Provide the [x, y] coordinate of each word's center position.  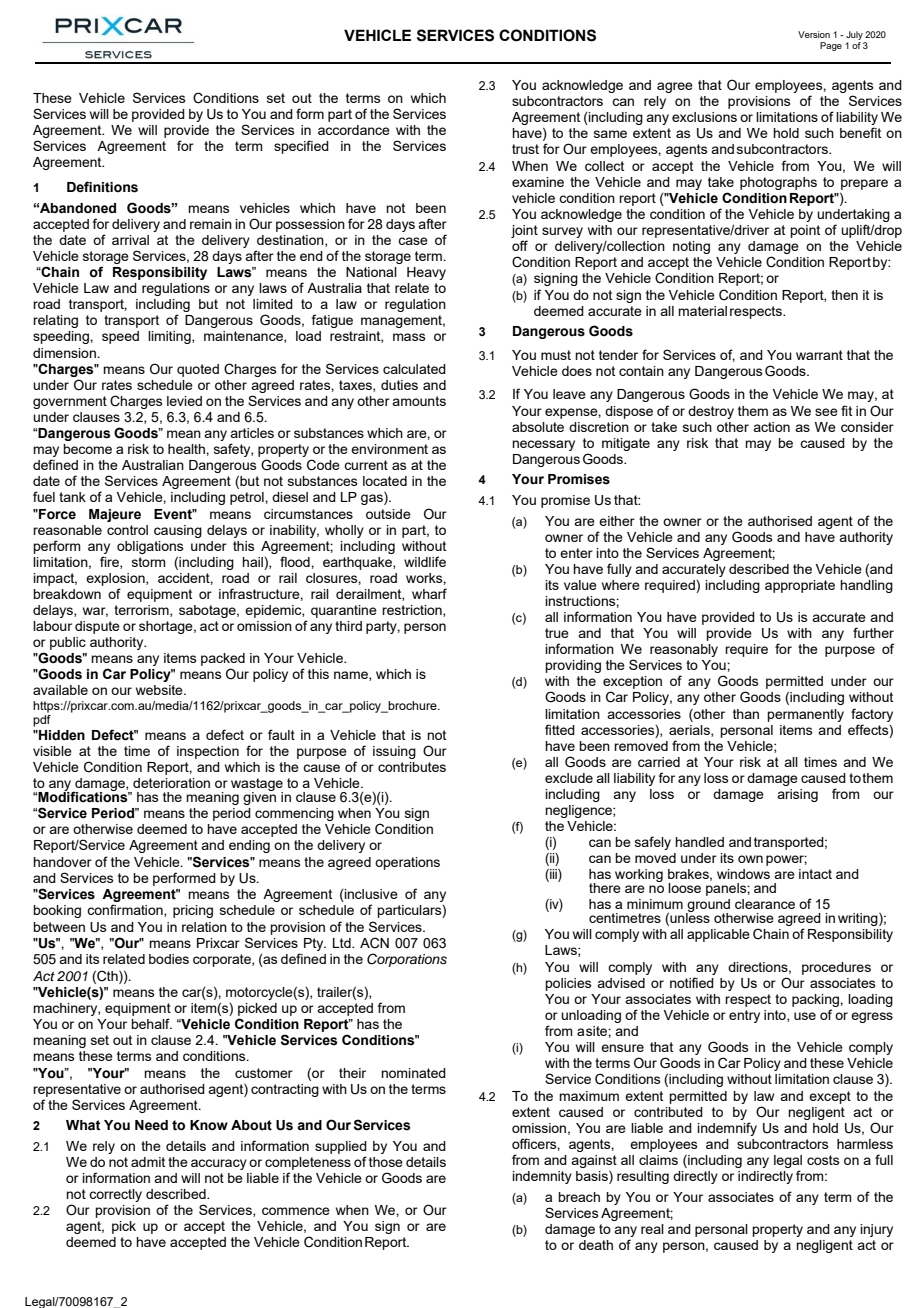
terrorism [142, 611]
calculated [414, 369]
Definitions [102, 187]
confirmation [126, 910]
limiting [170, 337]
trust [525, 149]
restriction [413, 611]
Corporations [407, 960]
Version [814, 34]
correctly [115, 1195]
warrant [819, 355]
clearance [765, 904]
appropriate [800, 586]
